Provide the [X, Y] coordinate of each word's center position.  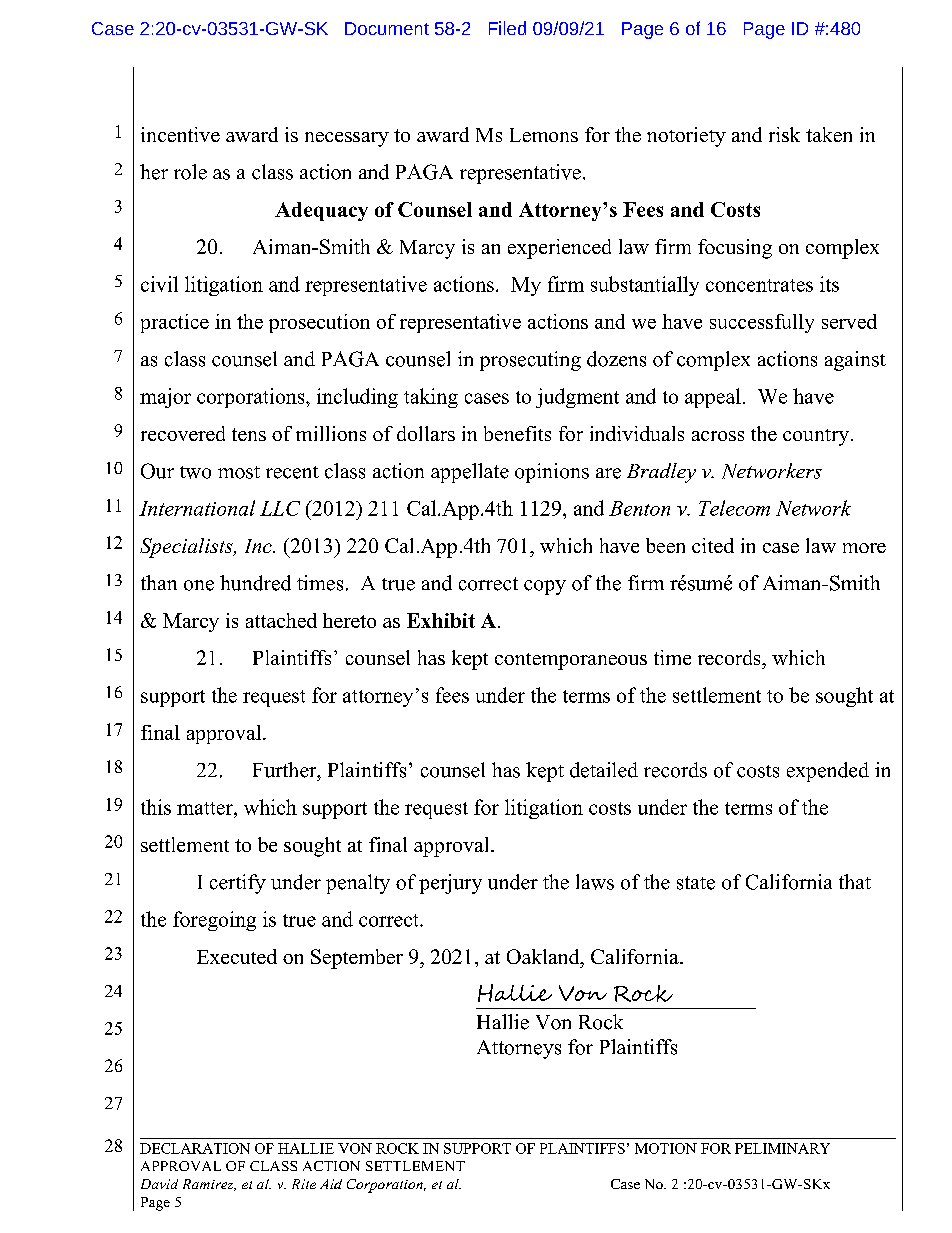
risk [784, 134]
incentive [180, 134]
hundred [255, 583]
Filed [507, 28]
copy [545, 587]
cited [713, 545]
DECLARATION [195, 1148]
